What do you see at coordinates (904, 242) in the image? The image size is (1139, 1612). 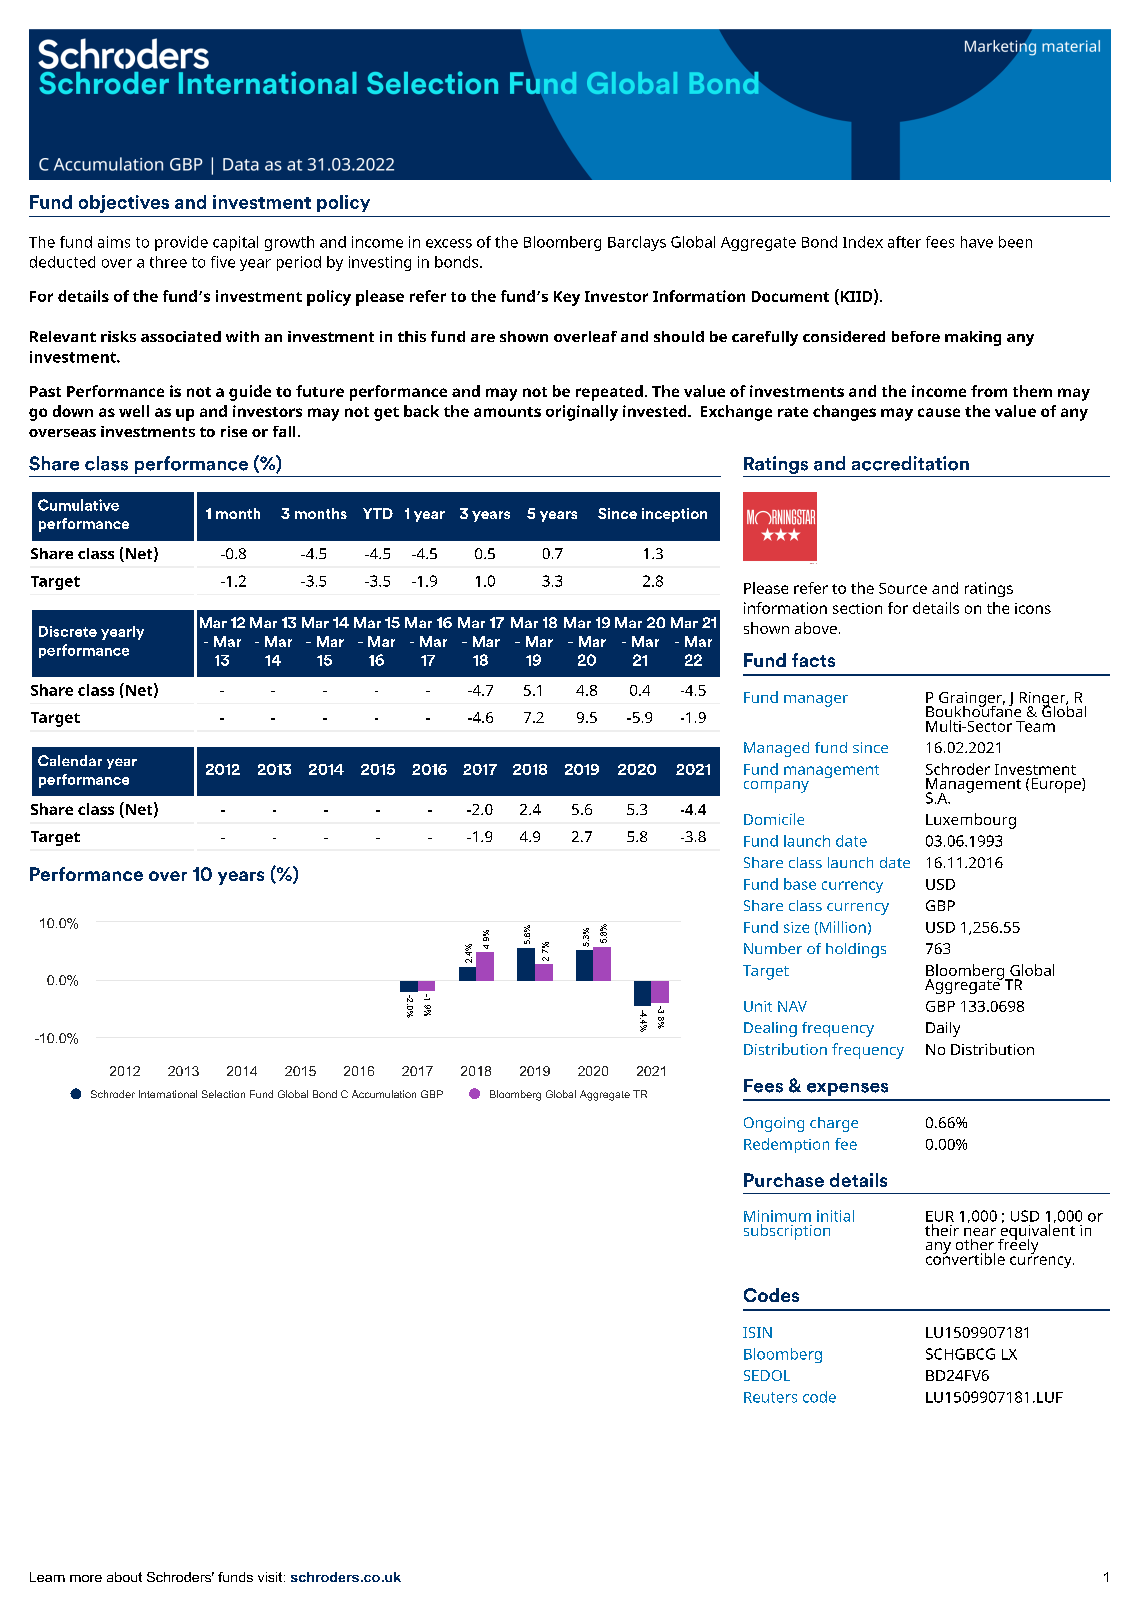 I see `after` at bounding box center [904, 242].
